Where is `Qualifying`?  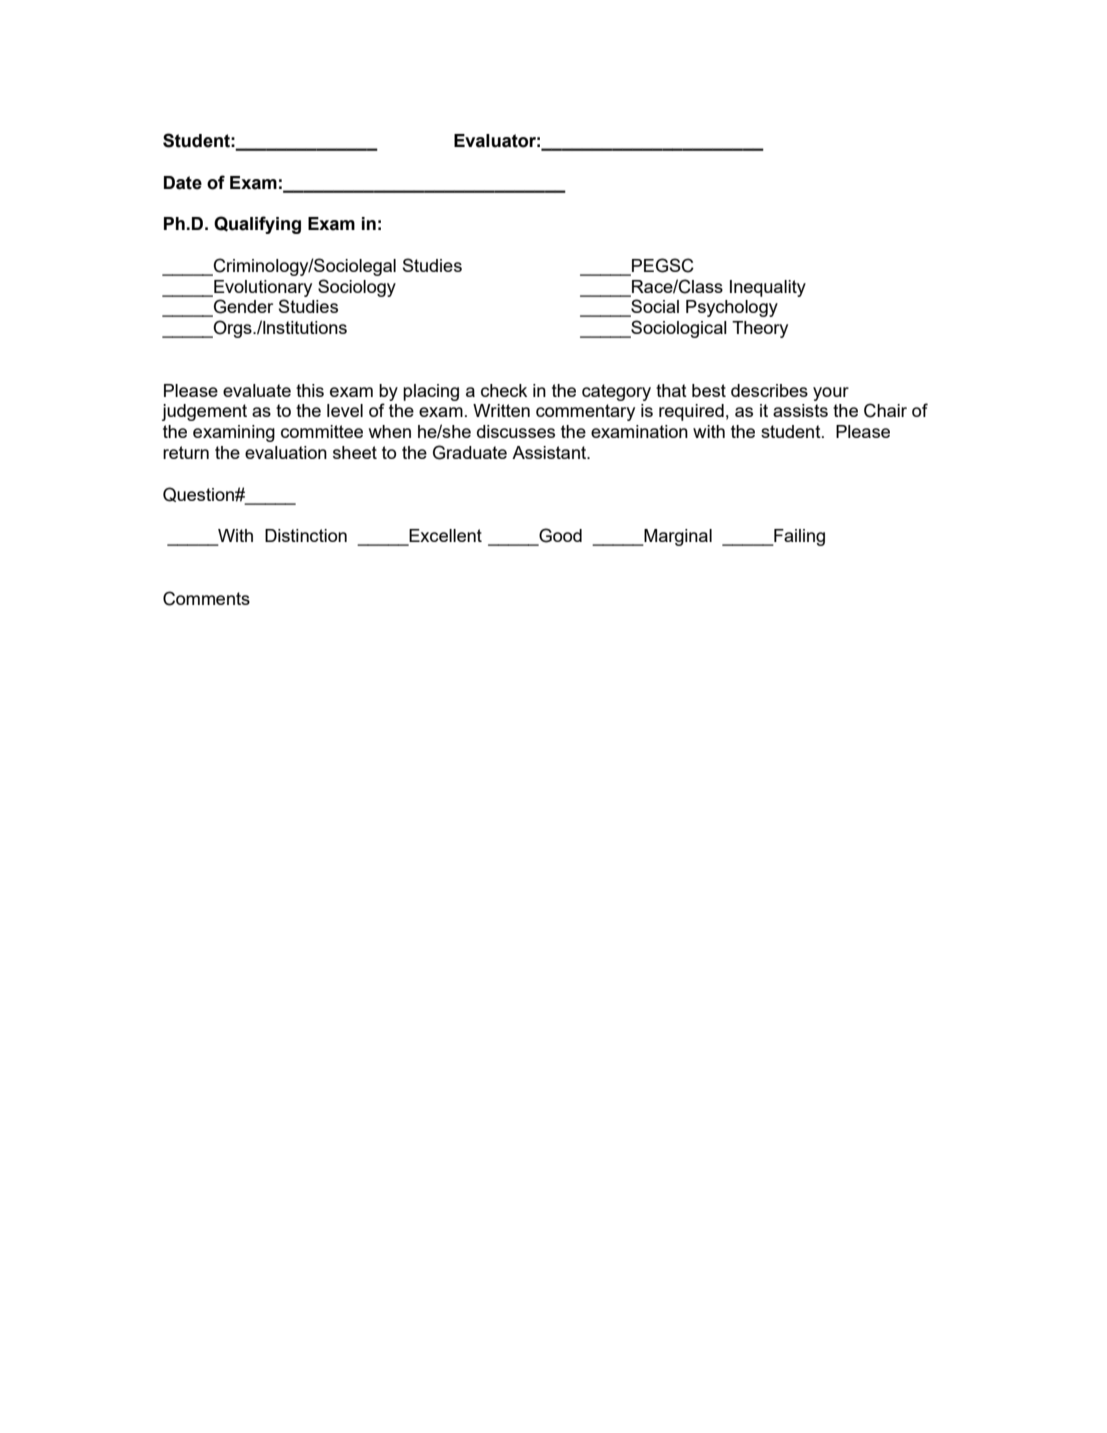
Qualifying is located at coordinates (257, 225).
